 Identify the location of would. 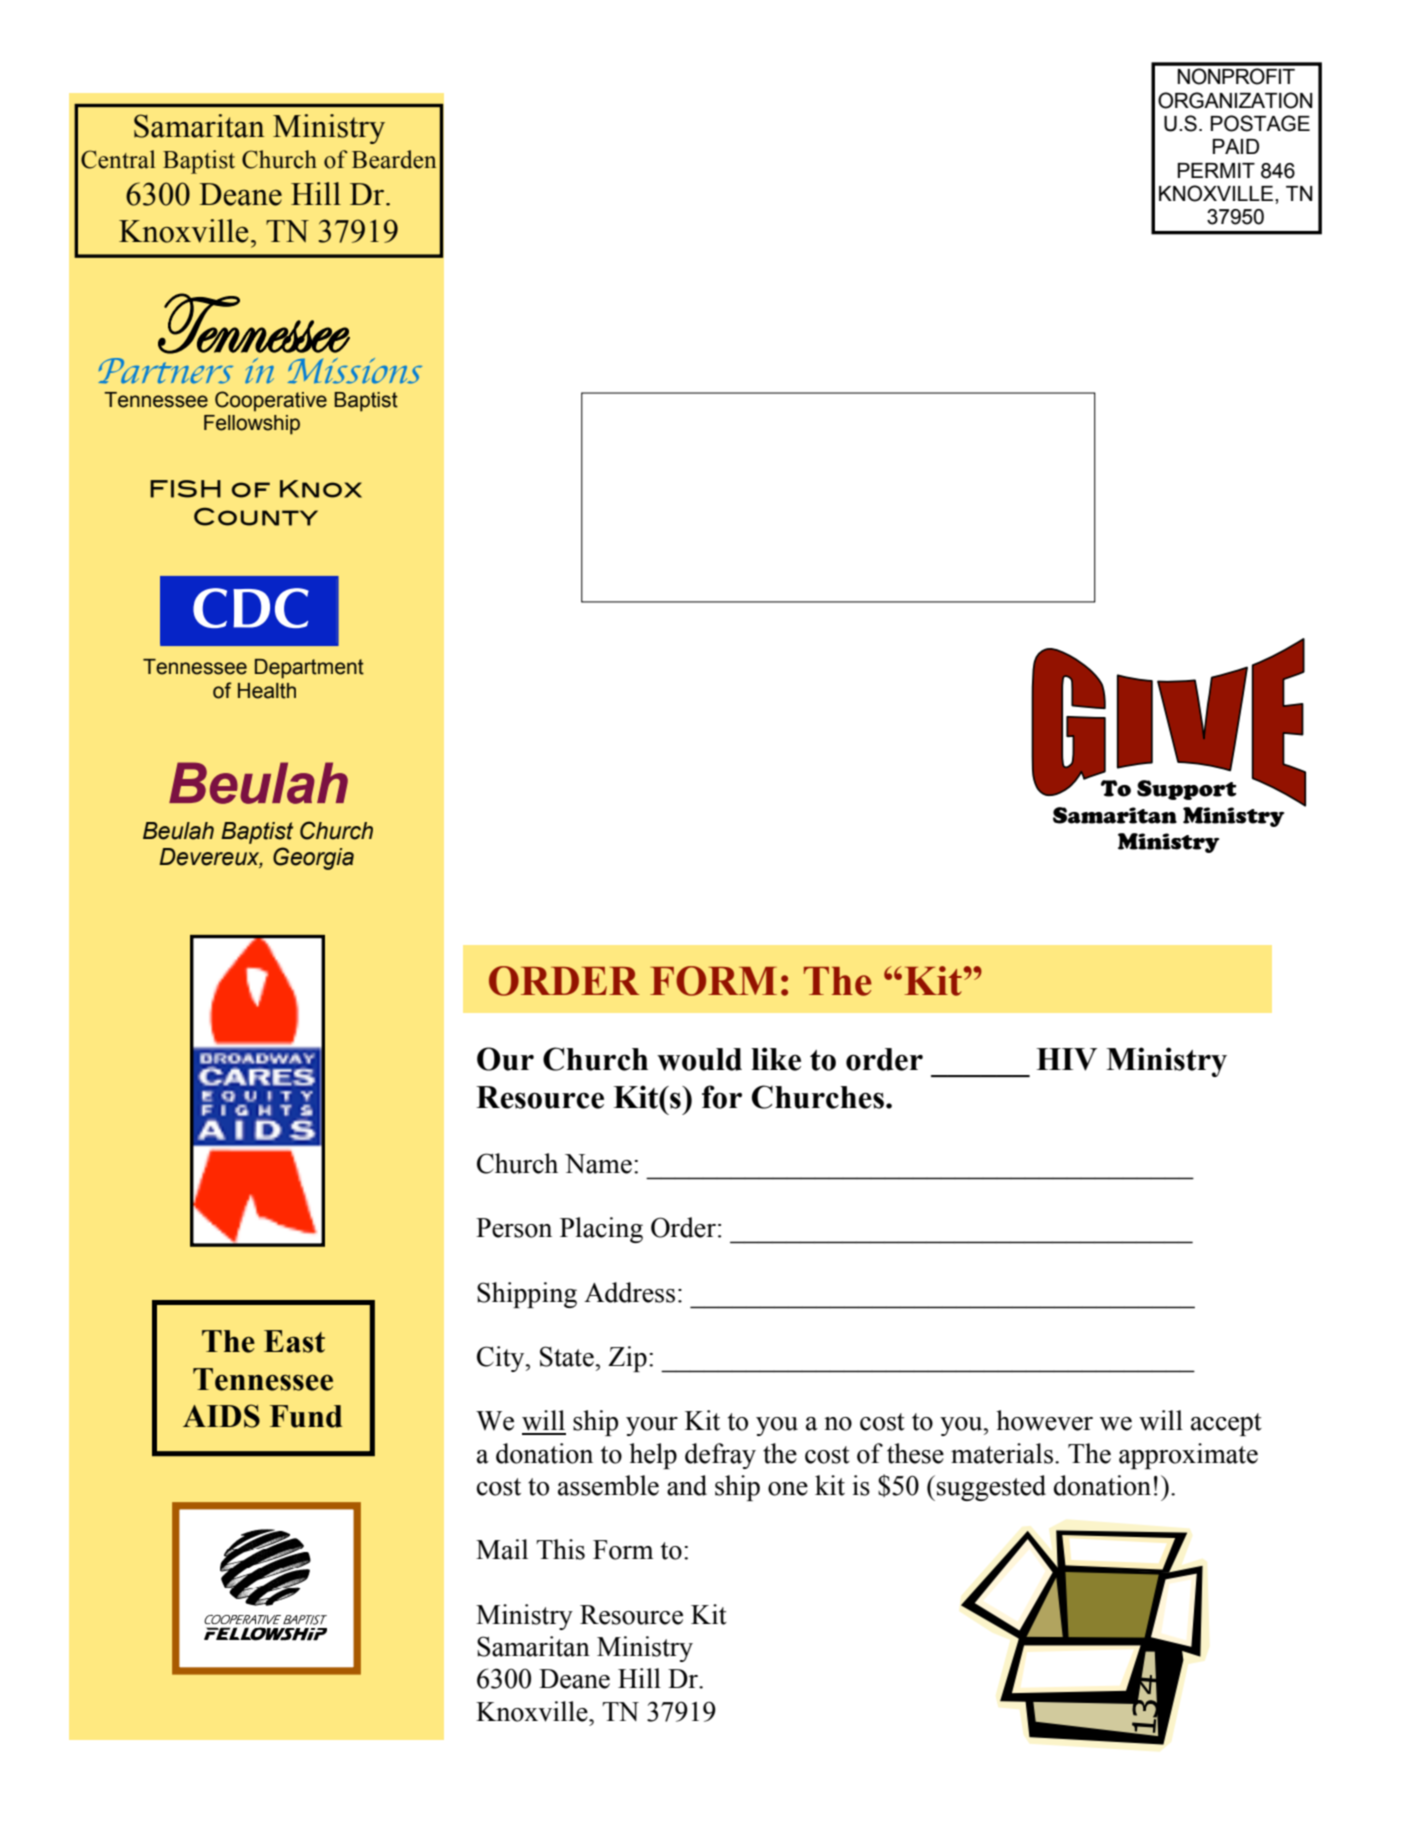
(699, 1059).
